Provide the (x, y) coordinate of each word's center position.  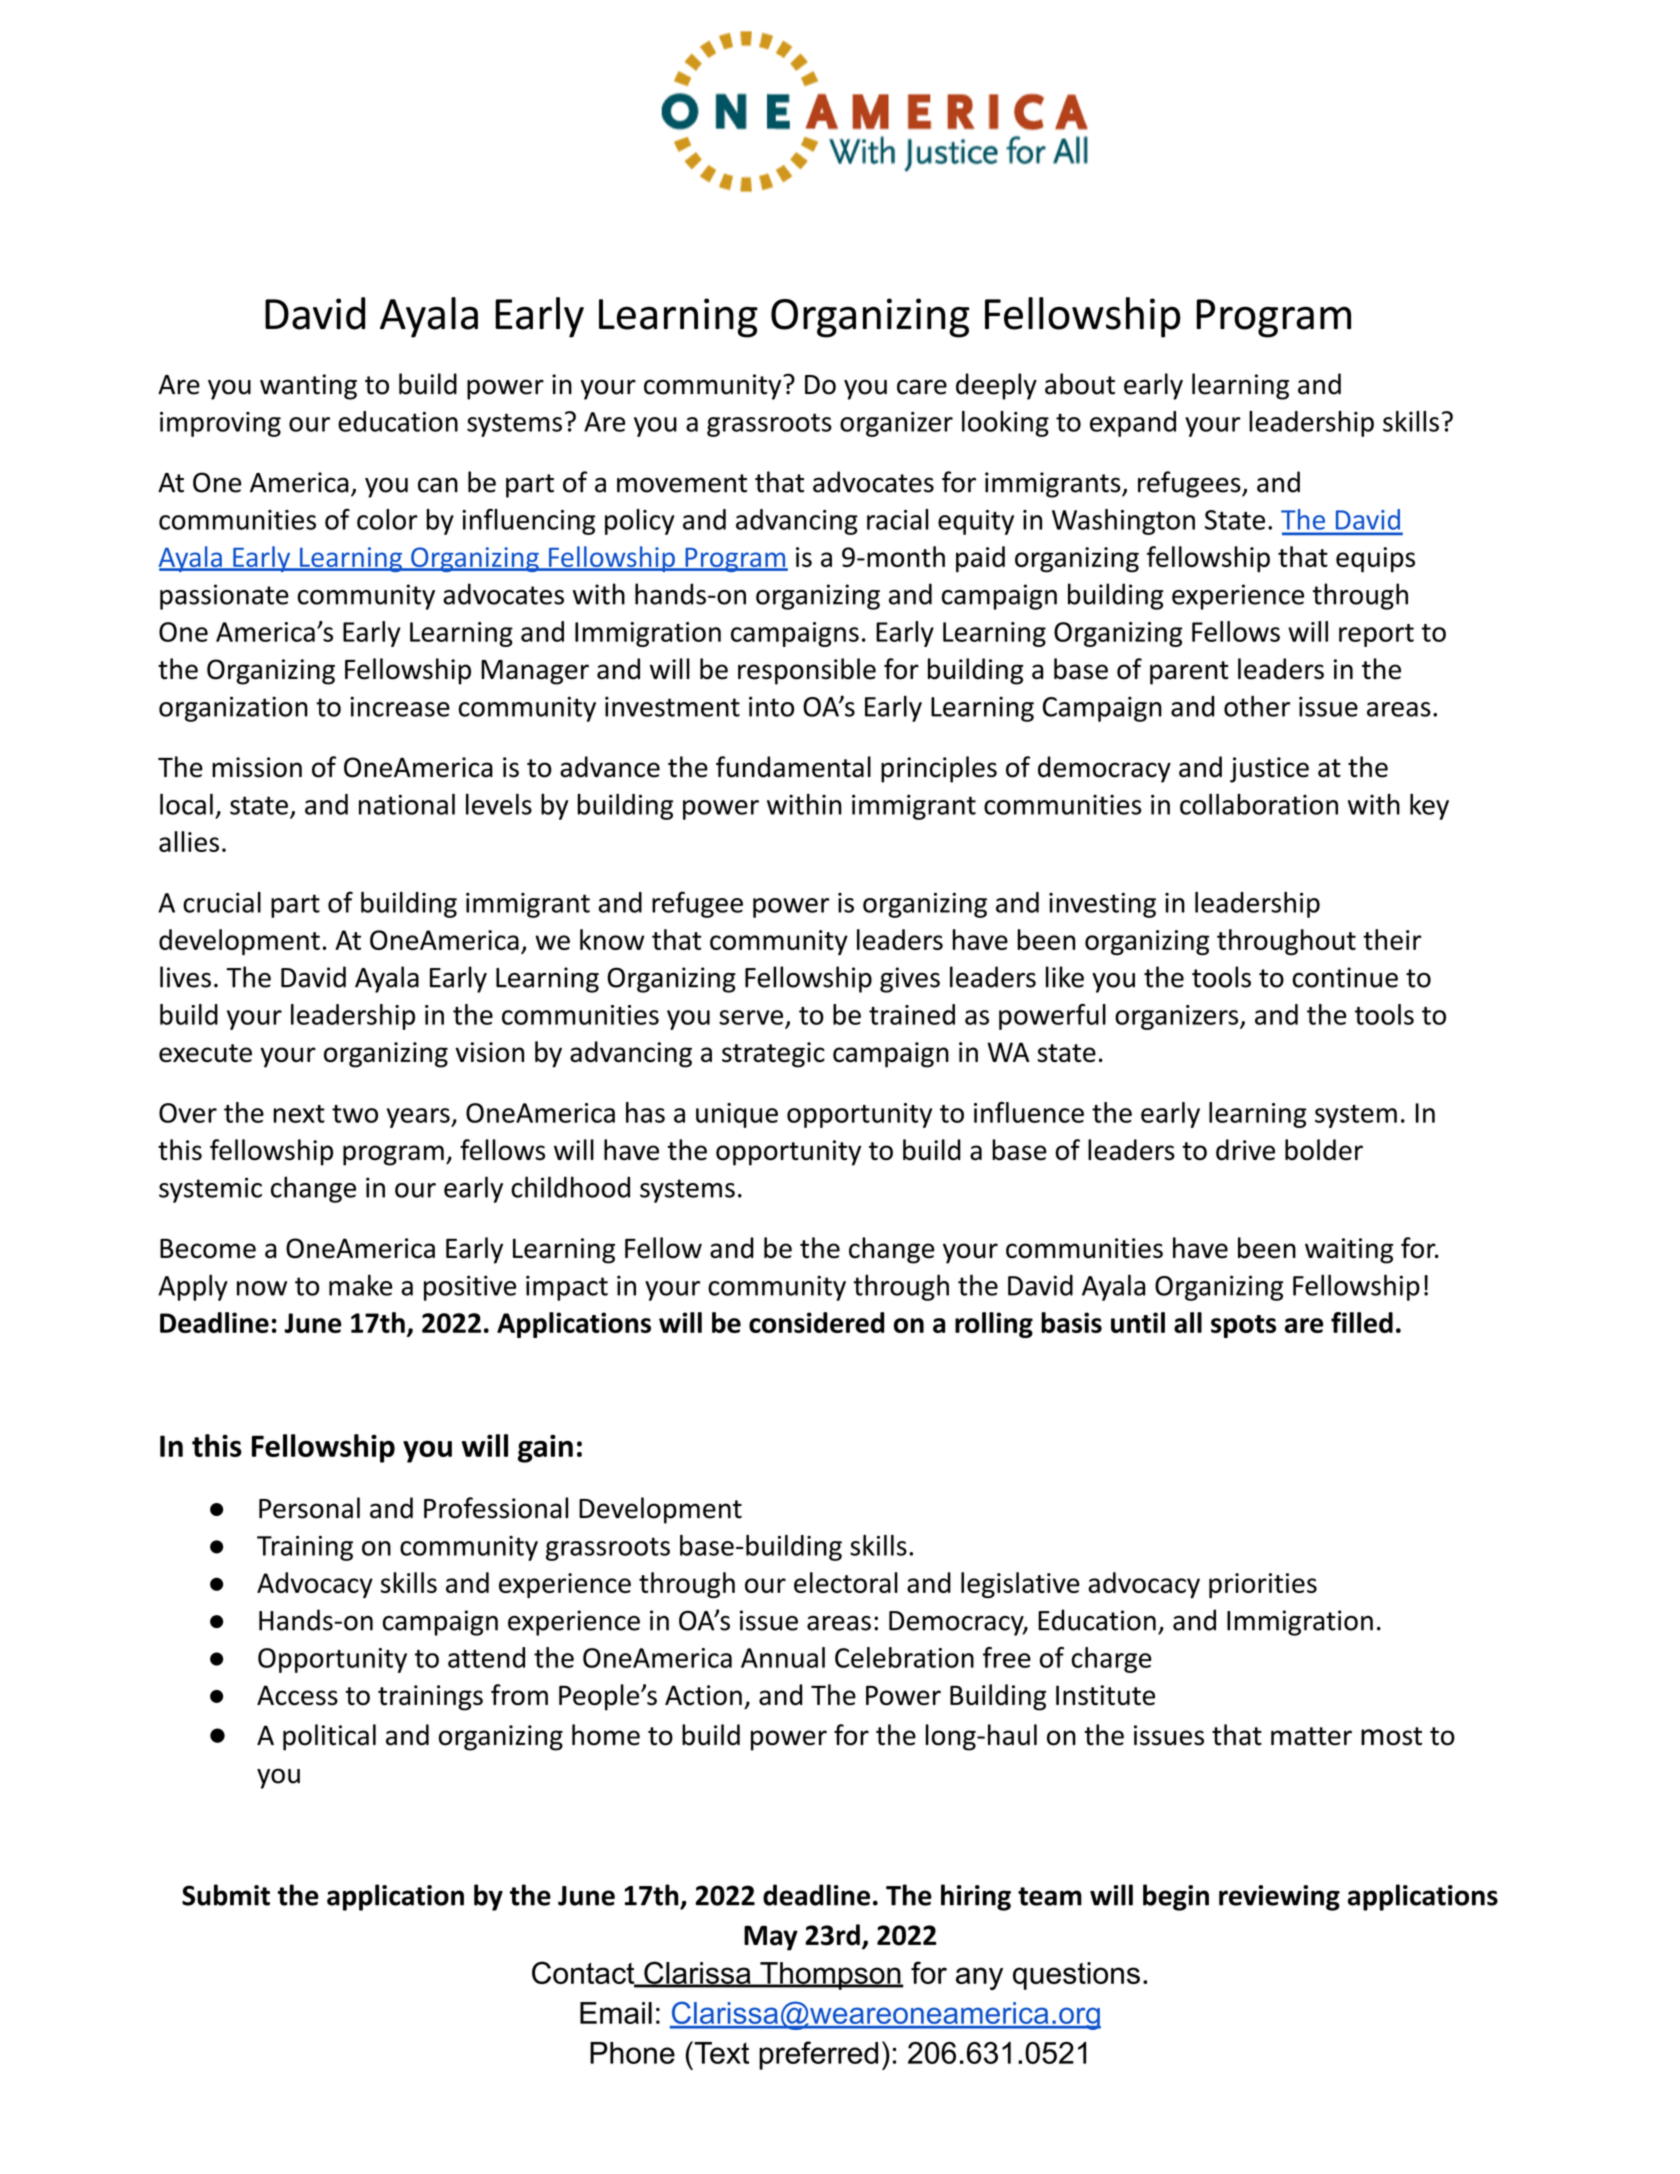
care (922, 387)
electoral (846, 1582)
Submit (226, 1895)
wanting (308, 387)
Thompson (830, 1976)
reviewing (1279, 1898)
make (361, 1285)
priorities (1263, 1585)
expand (1133, 424)
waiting (1349, 1251)
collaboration (1259, 804)
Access (297, 1695)
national (407, 804)
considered (816, 1322)
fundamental (793, 767)
